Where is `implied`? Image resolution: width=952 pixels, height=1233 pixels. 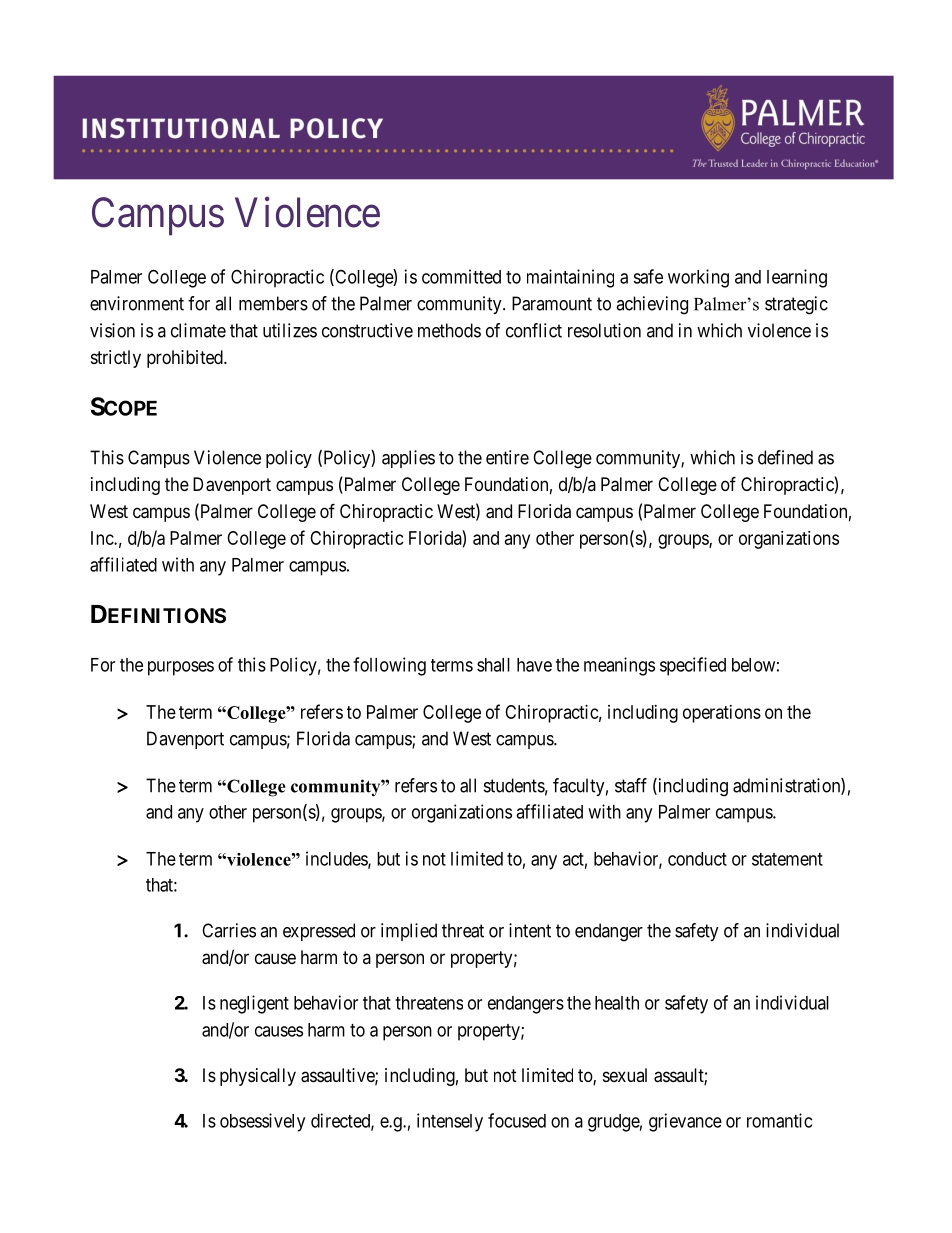 implied is located at coordinates (409, 932).
